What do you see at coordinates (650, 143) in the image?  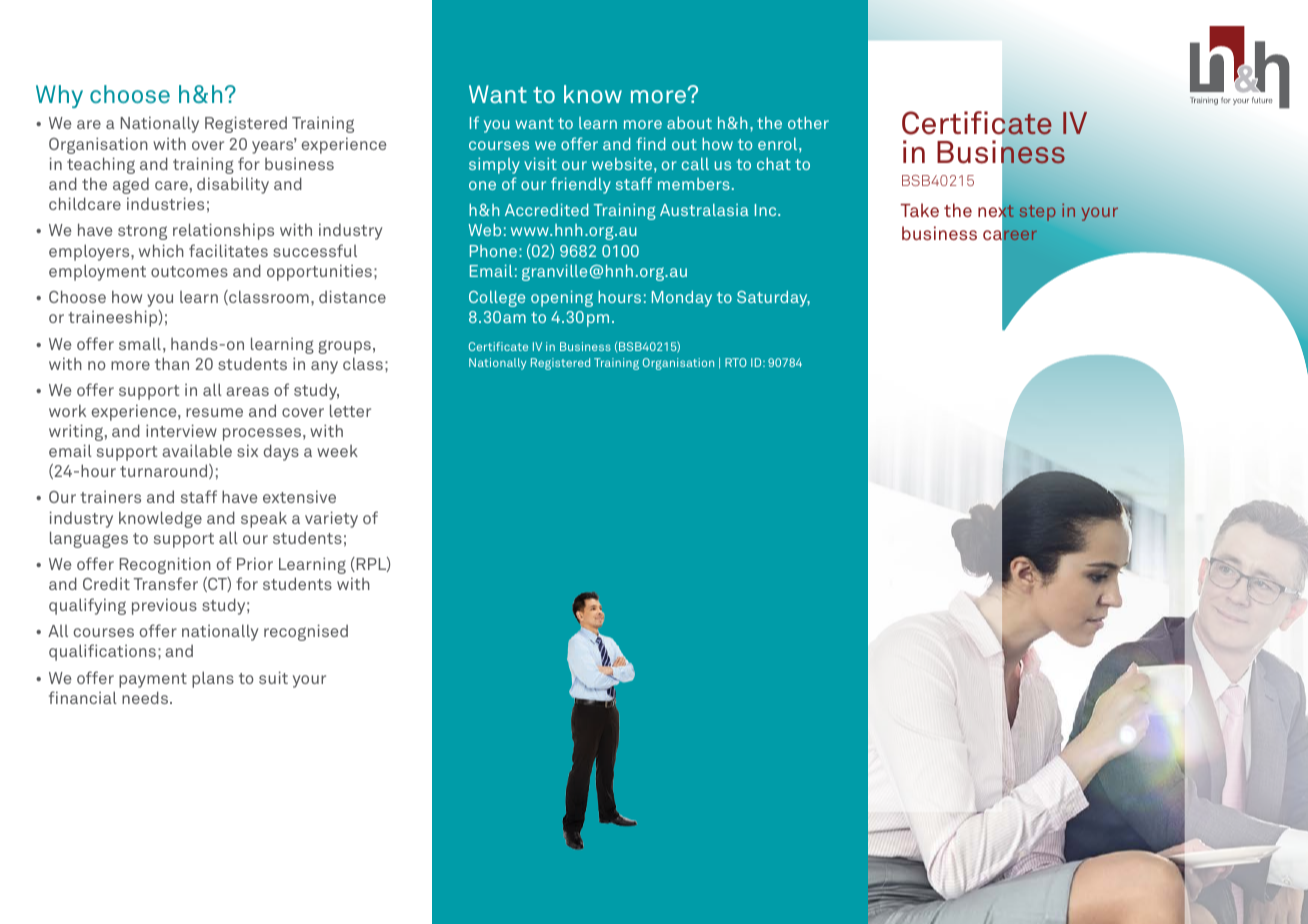 I see `find` at bounding box center [650, 143].
